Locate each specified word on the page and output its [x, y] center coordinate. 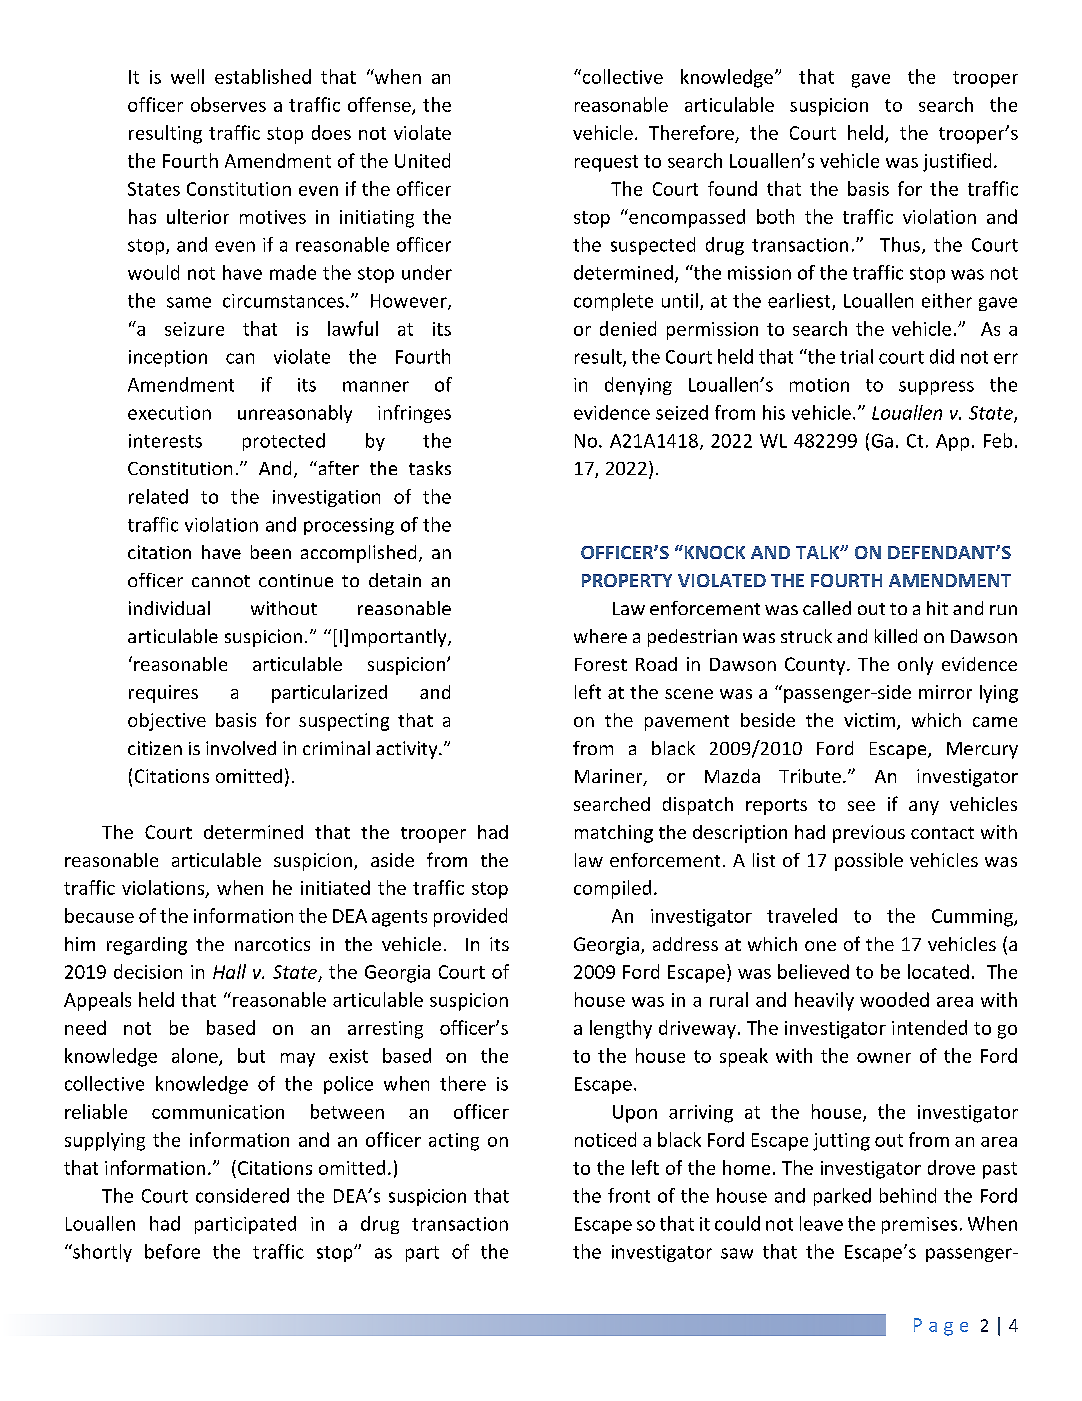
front [629, 1195]
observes [228, 104]
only [915, 666]
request [606, 163]
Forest [601, 664]
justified [957, 162]
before [172, 1251]
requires [163, 694]
